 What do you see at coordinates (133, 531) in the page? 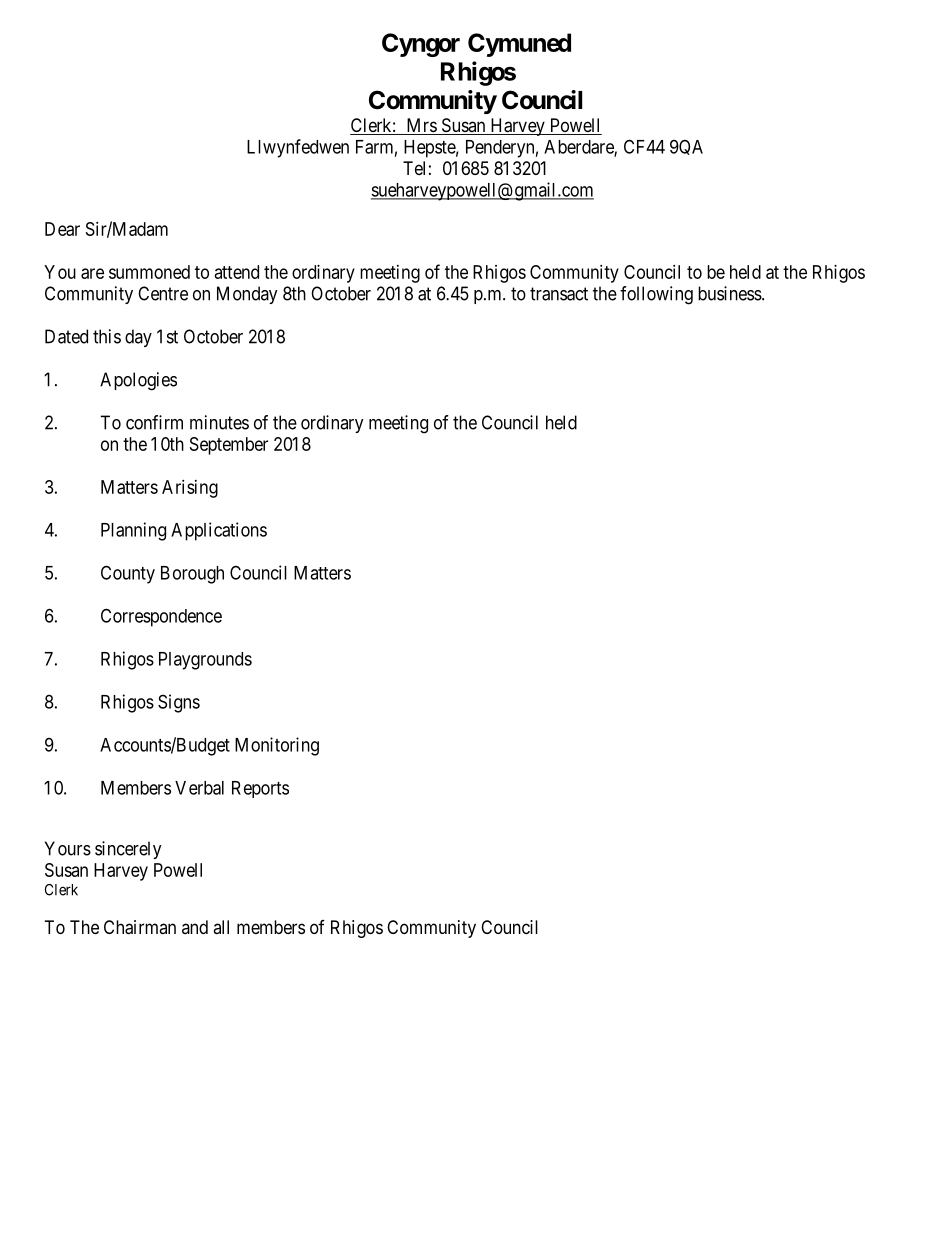
I see `Planning` at bounding box center [133, 531].
